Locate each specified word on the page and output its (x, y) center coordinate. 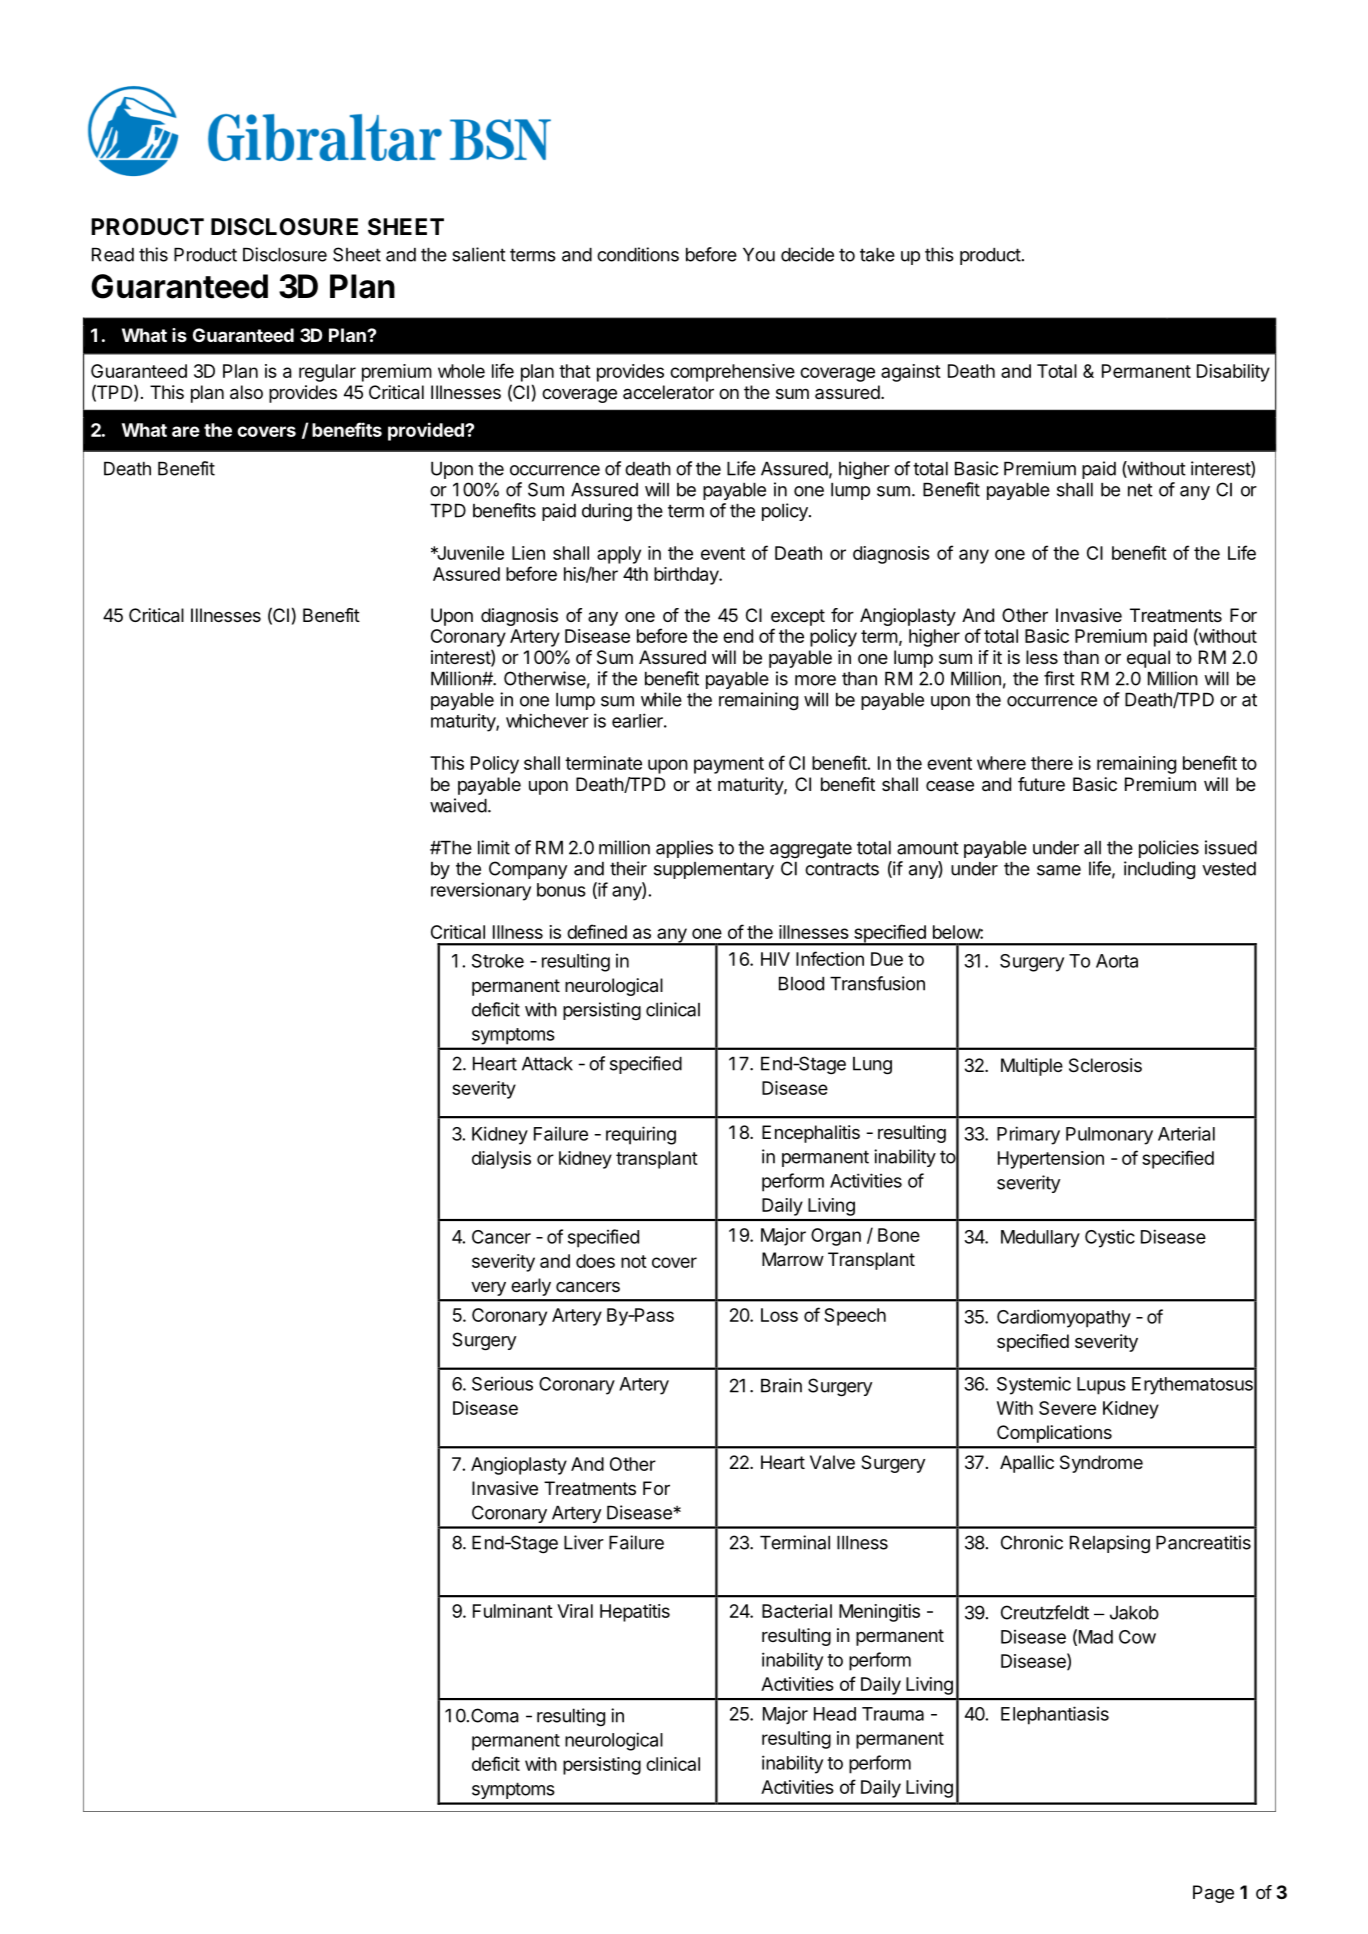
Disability (1233, 373)
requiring (641, 1135)
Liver (584, 1542)
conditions (638, 254)
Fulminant (513, 1611)
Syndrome (1101, 1464)
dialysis (501, 1160)
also (246, 392)
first (1059, 678)
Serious (502, 1384)
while (661, 699)
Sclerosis (1105, 1065)
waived (458, 805)
